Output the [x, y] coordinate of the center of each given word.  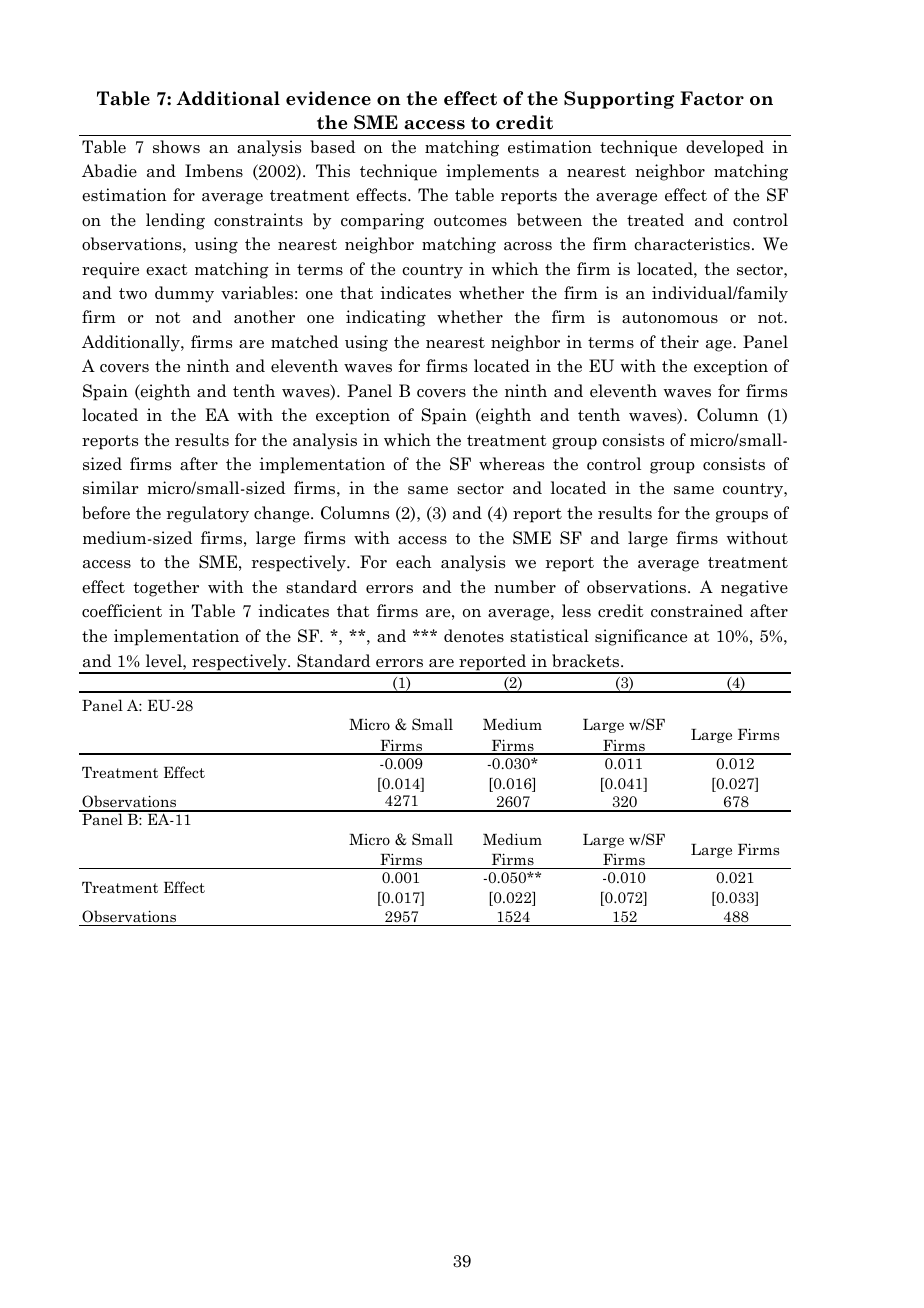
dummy [184, 294]
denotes [474, 636]
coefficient [122, 611]
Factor [712, 98]
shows [176, 147]
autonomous [670, 318]
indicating [386, 318]
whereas [511, 464]
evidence [328, 98]
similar [111, 488]
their [679, 342]
